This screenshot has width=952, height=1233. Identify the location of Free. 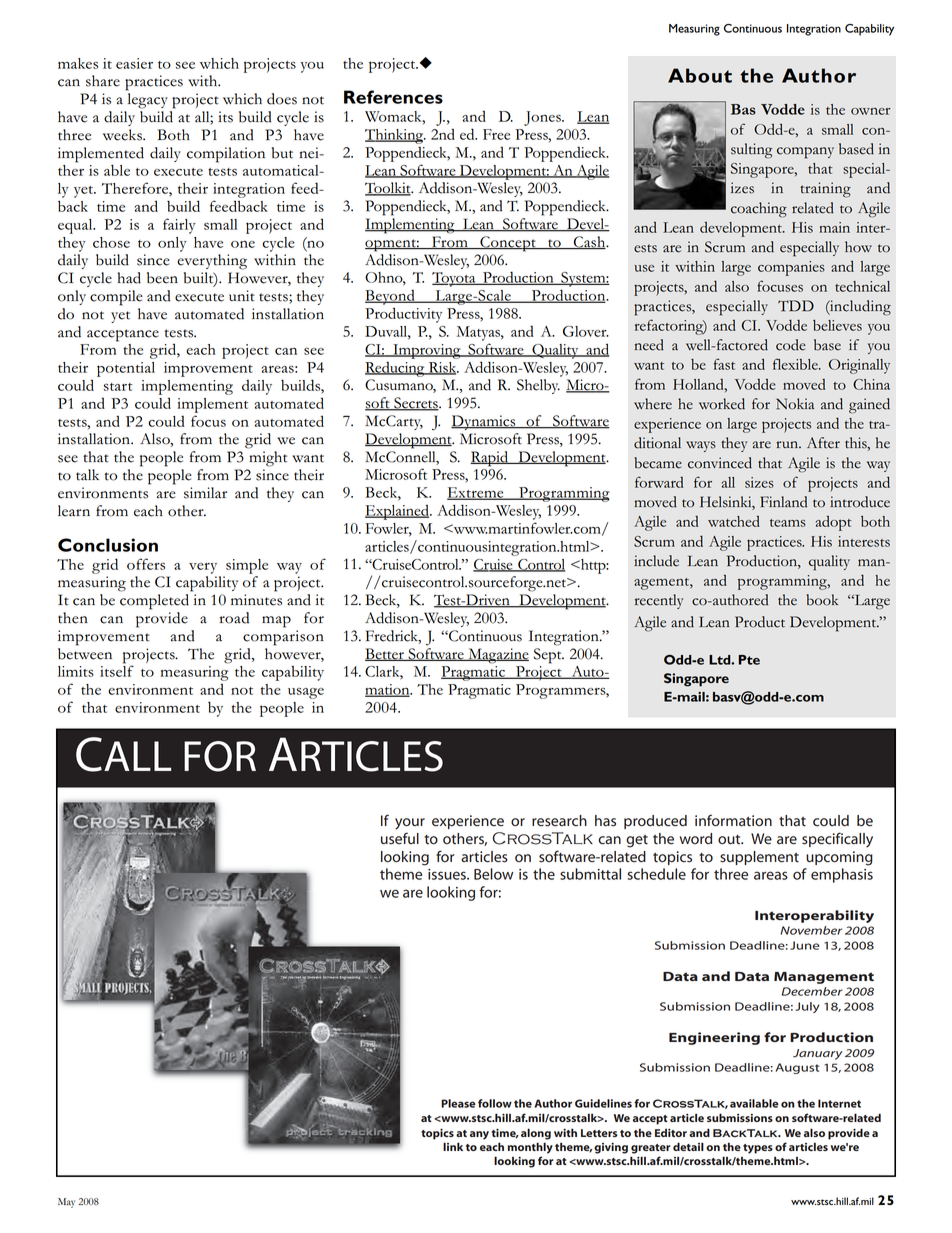
(496, 134).
